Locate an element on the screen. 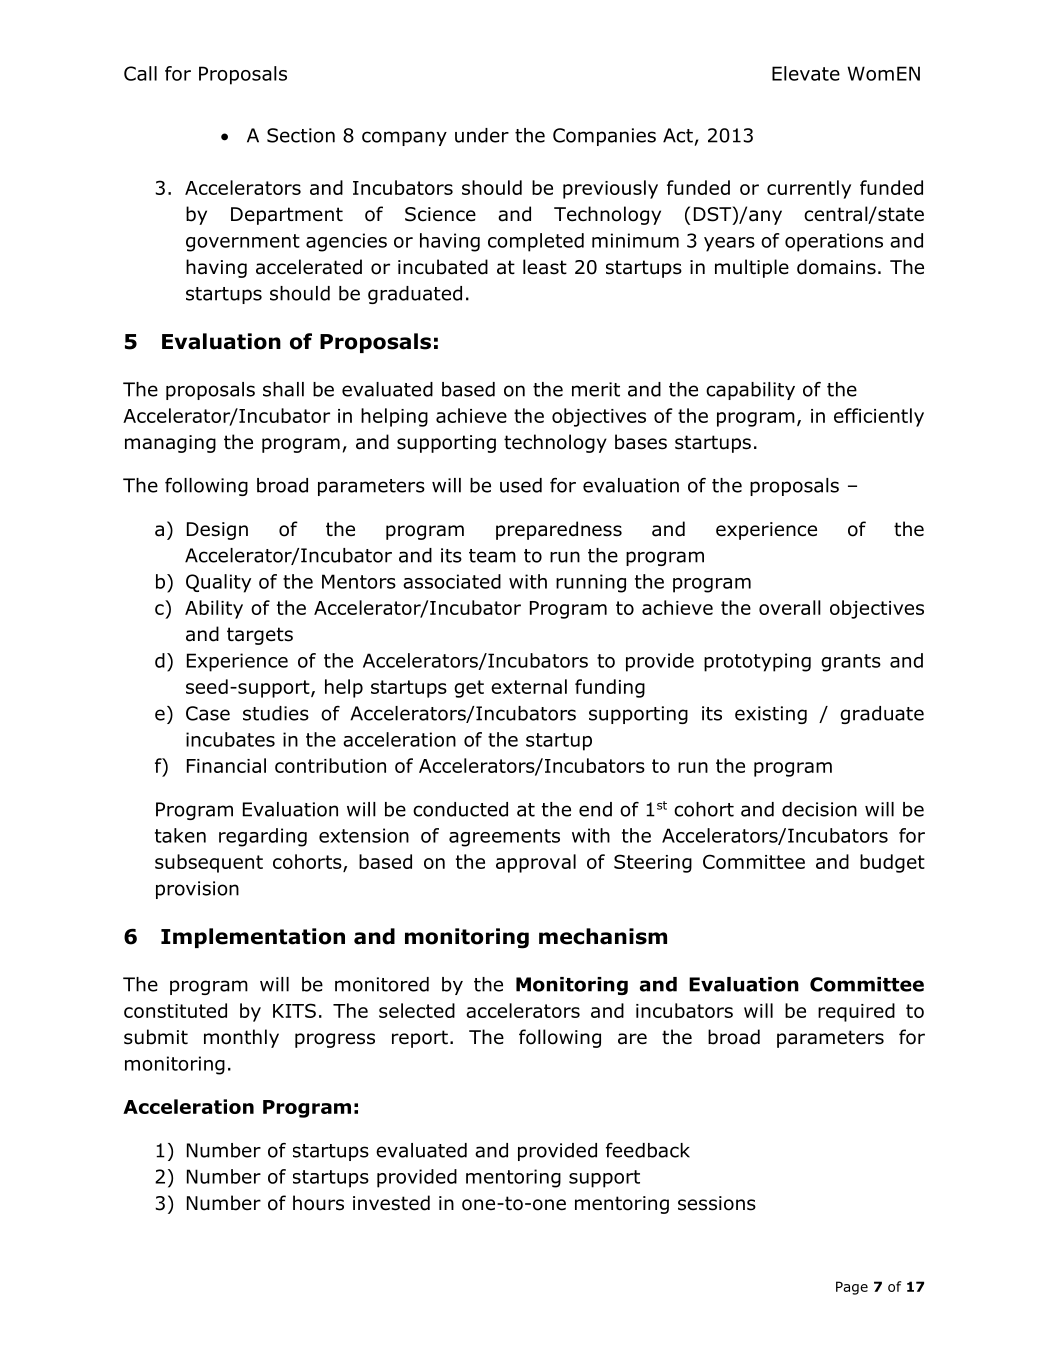 The width and height of the screenshot is (1048, 1356). under is located at coordinates (482, 135).
